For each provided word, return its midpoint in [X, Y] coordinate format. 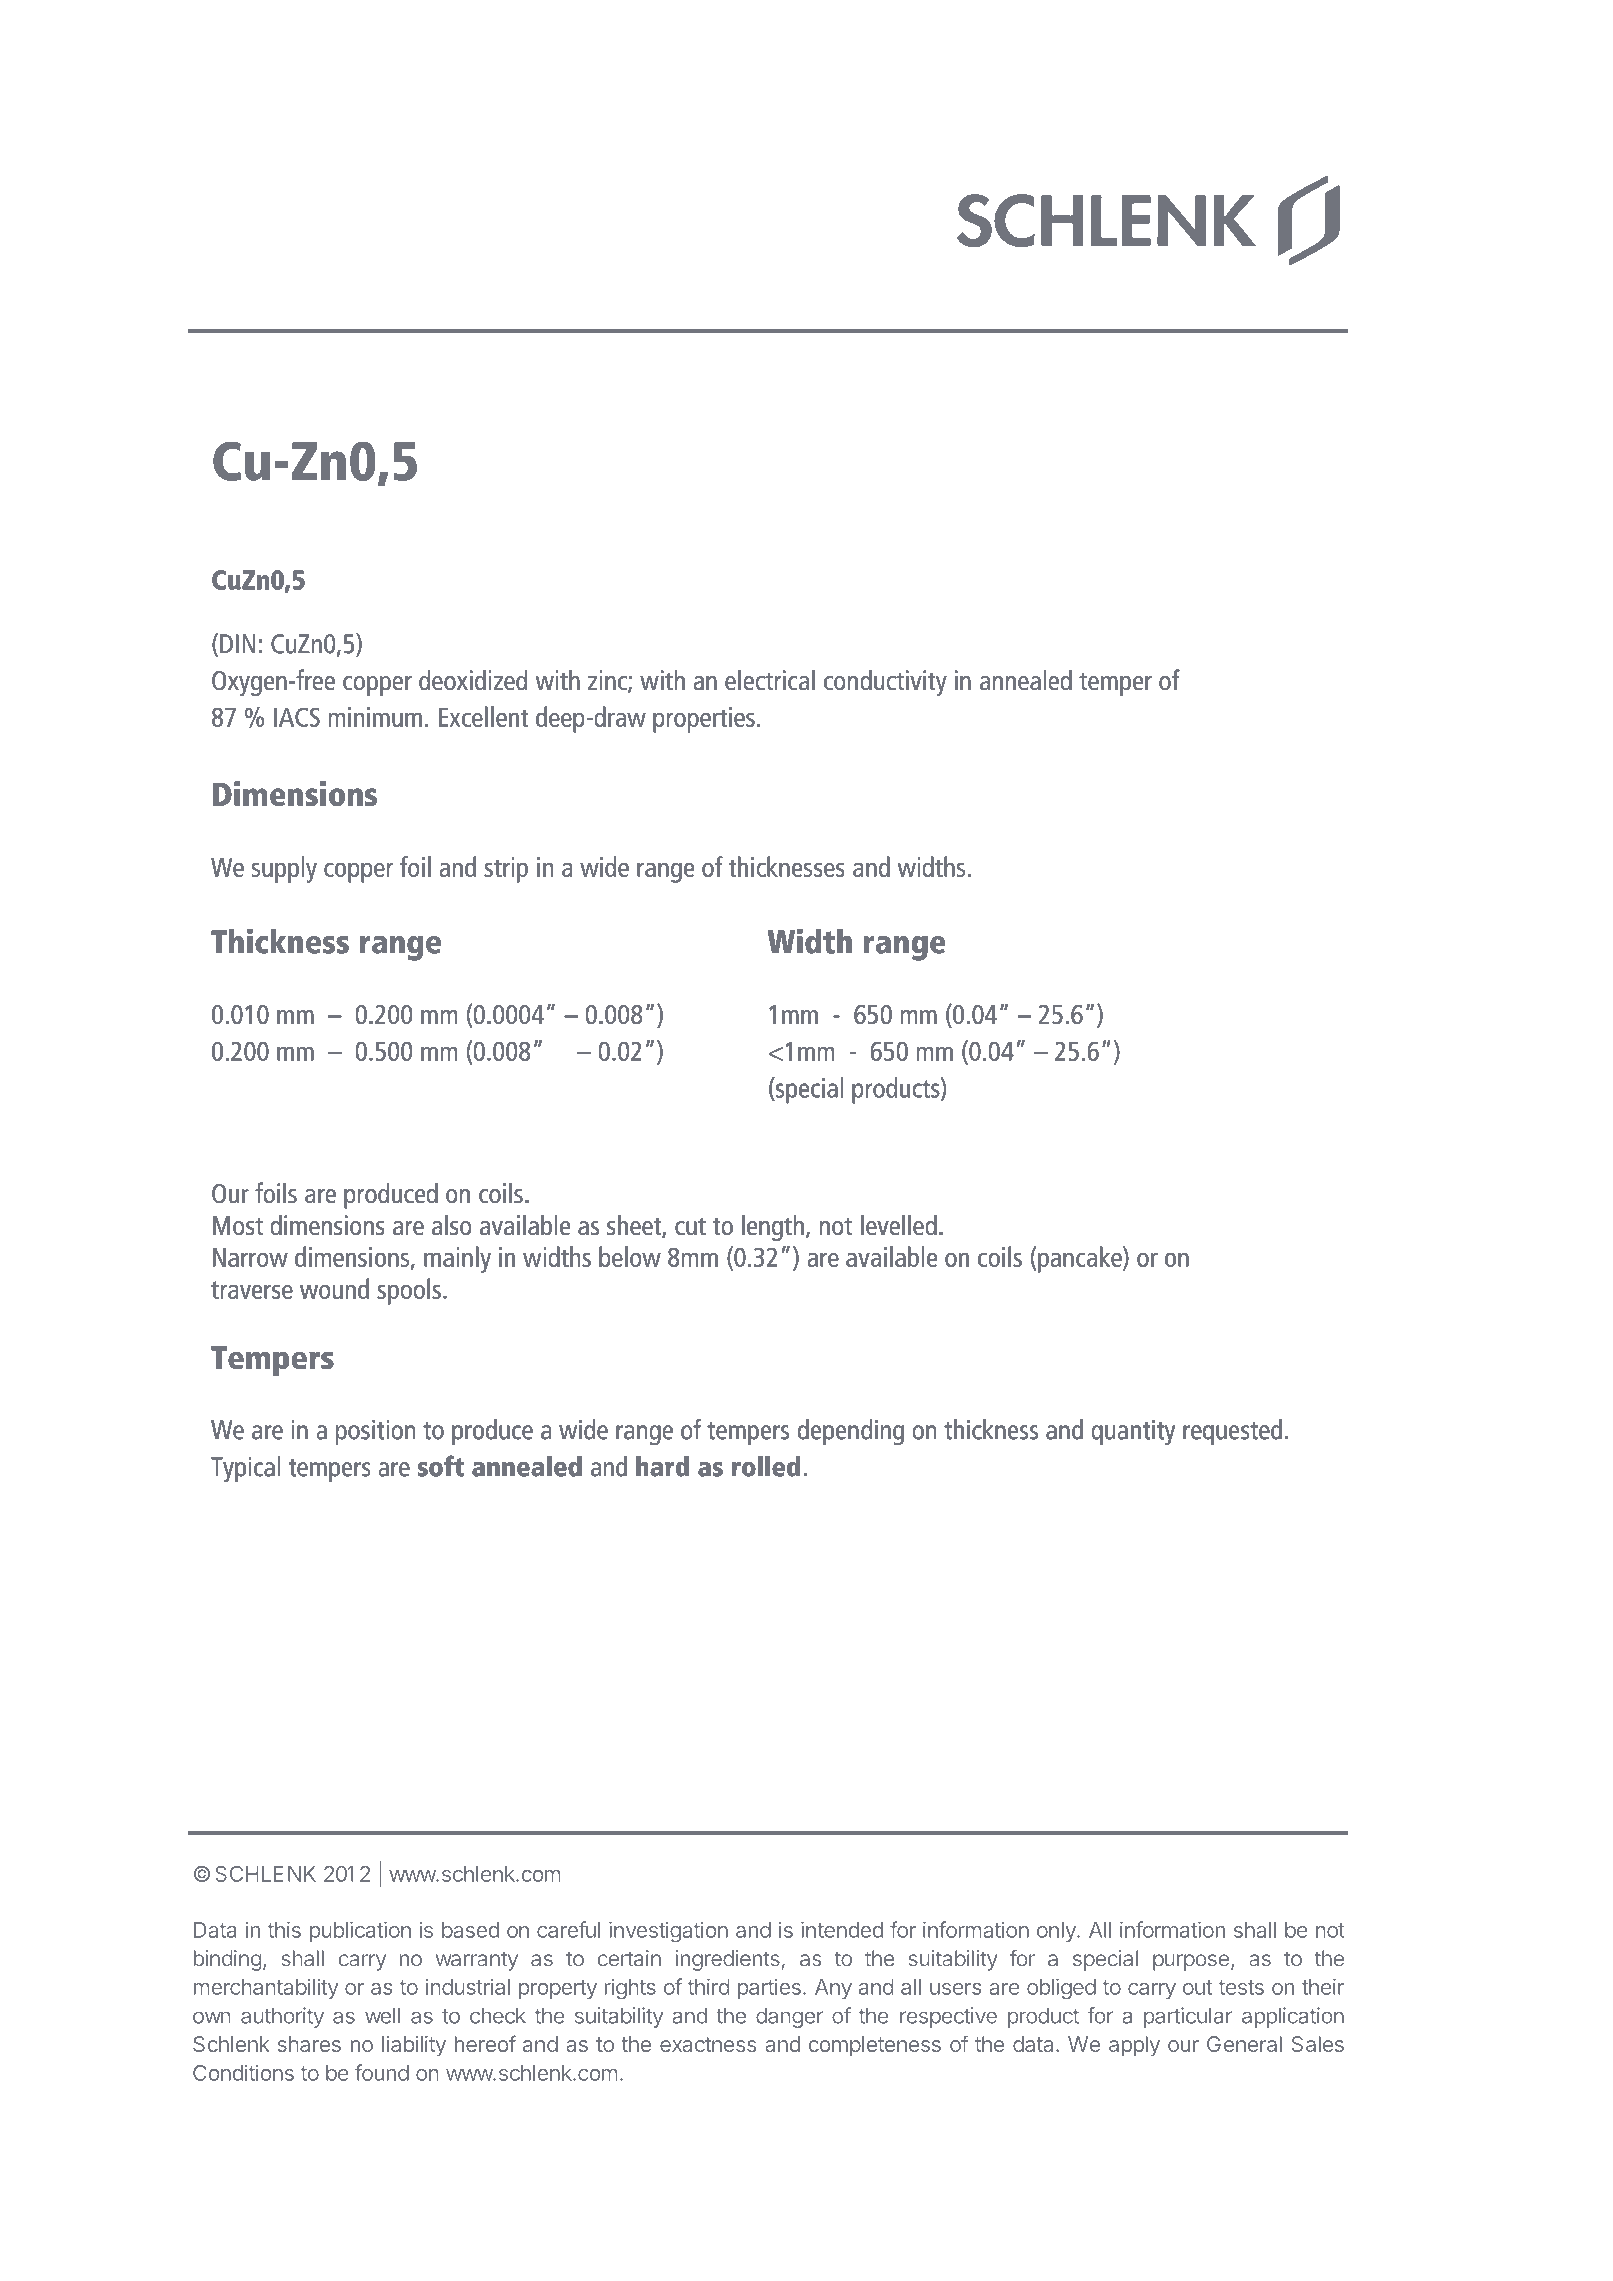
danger [789, 2018]
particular [1188, 2017]
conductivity [885, 682]
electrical [770, 679]
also [452, 1224]
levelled [899, 1224]
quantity [1133, 1432]
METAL [446, 228]
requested [1232, 1432]
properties [704, 720]
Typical [245, 1469]
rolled [766, 1466]
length [773, 1227]
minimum [375, 717]
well [382, 2016]
